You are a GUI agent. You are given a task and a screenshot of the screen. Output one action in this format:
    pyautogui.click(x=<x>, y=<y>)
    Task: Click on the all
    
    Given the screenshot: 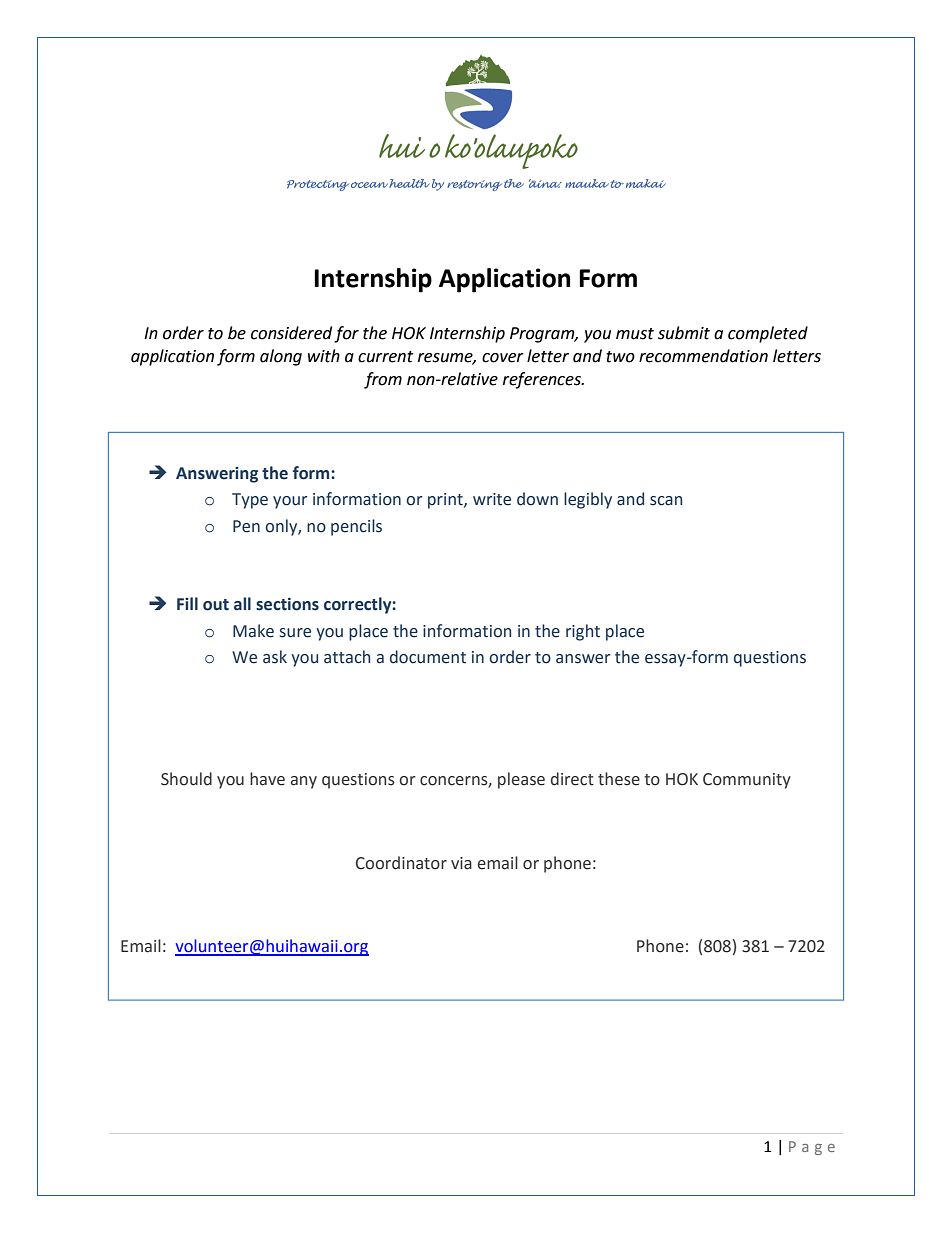 What is the action you would take?
    pyautogui.click(x=242, y=604)
